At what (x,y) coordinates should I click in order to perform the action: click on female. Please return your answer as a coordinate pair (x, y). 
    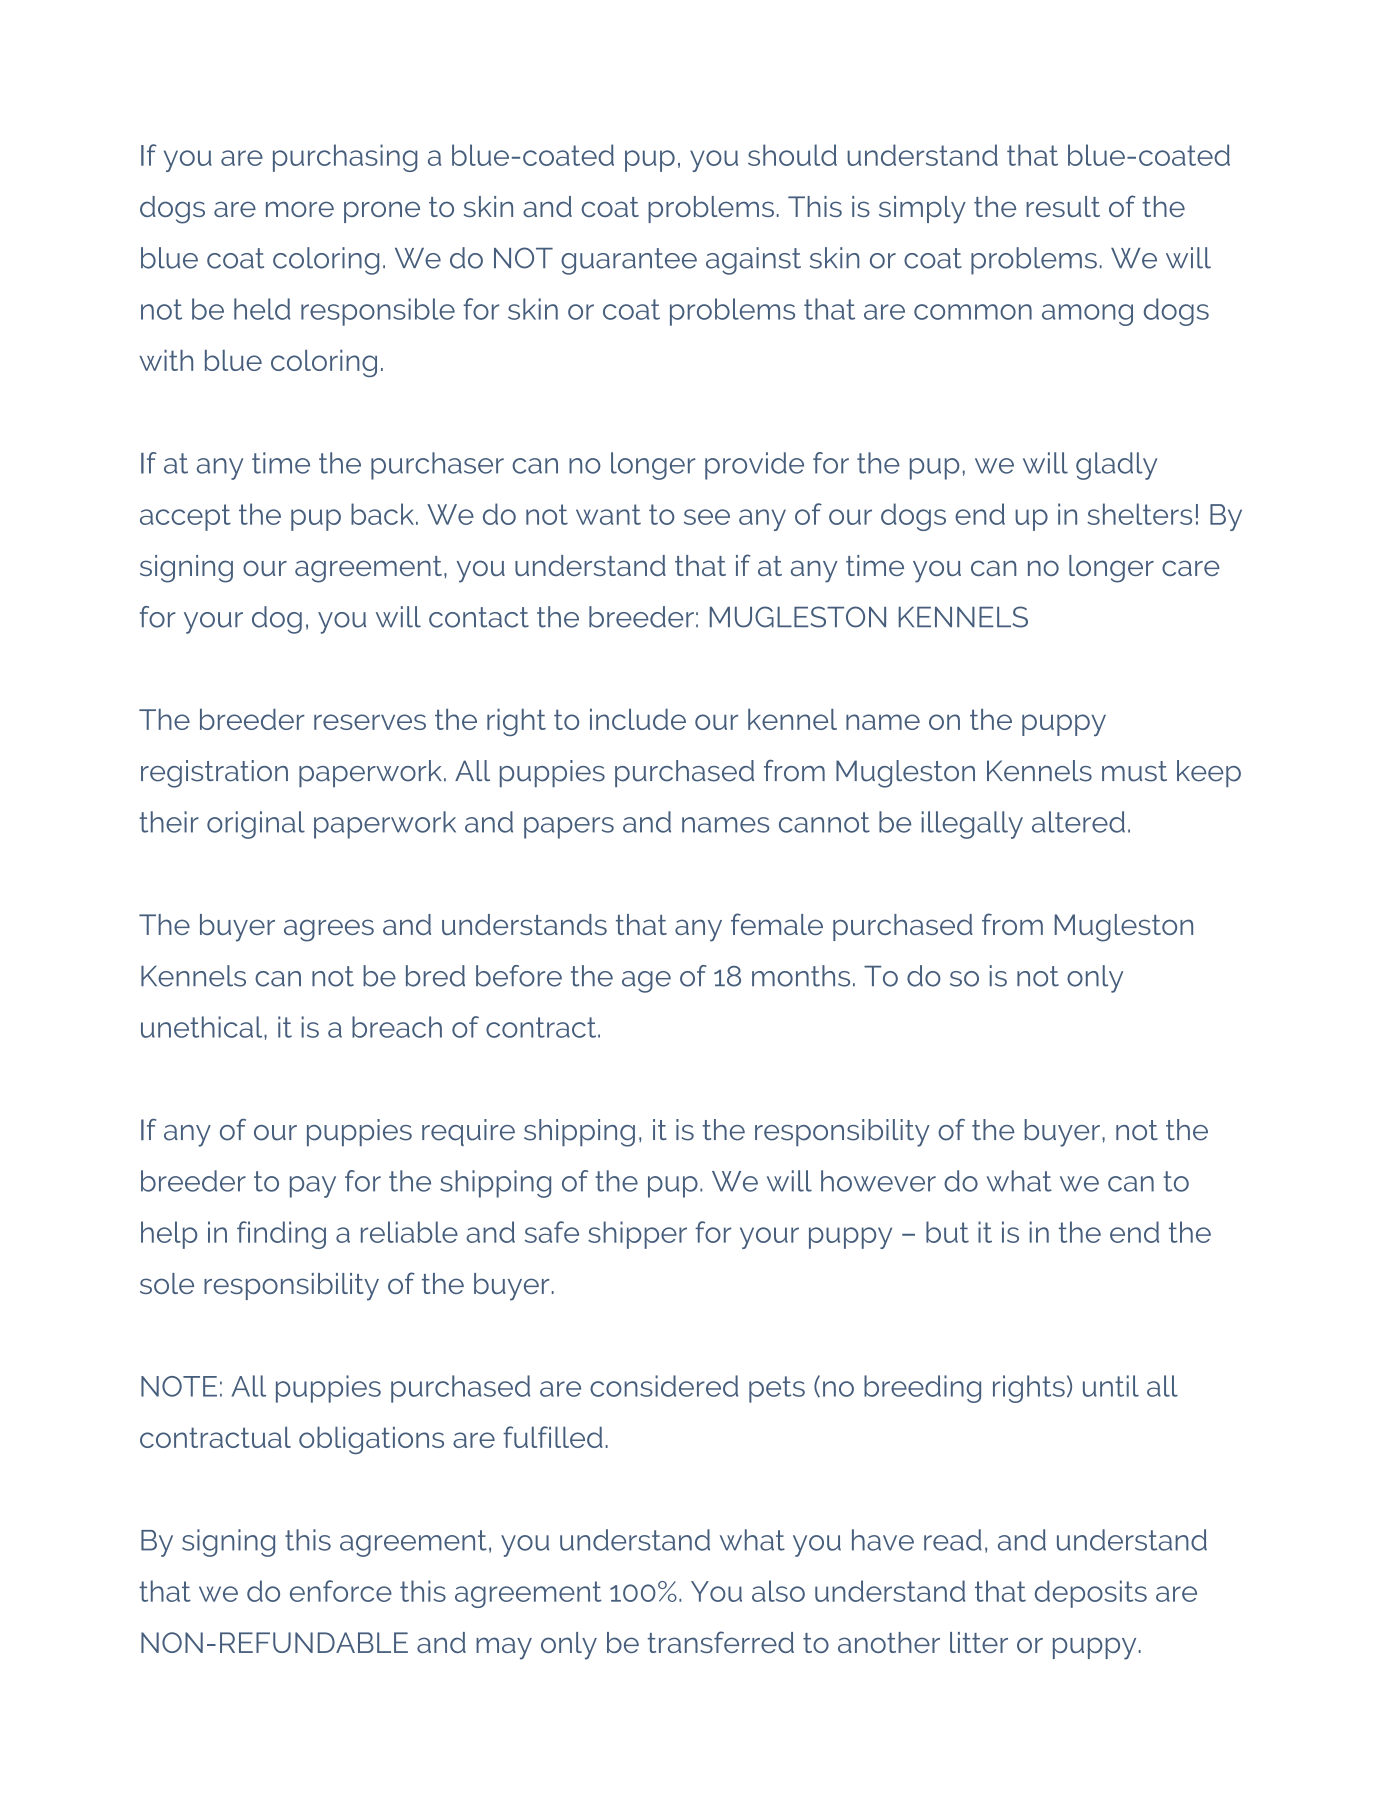
    Looking at the image, I should click on (777, 924).
